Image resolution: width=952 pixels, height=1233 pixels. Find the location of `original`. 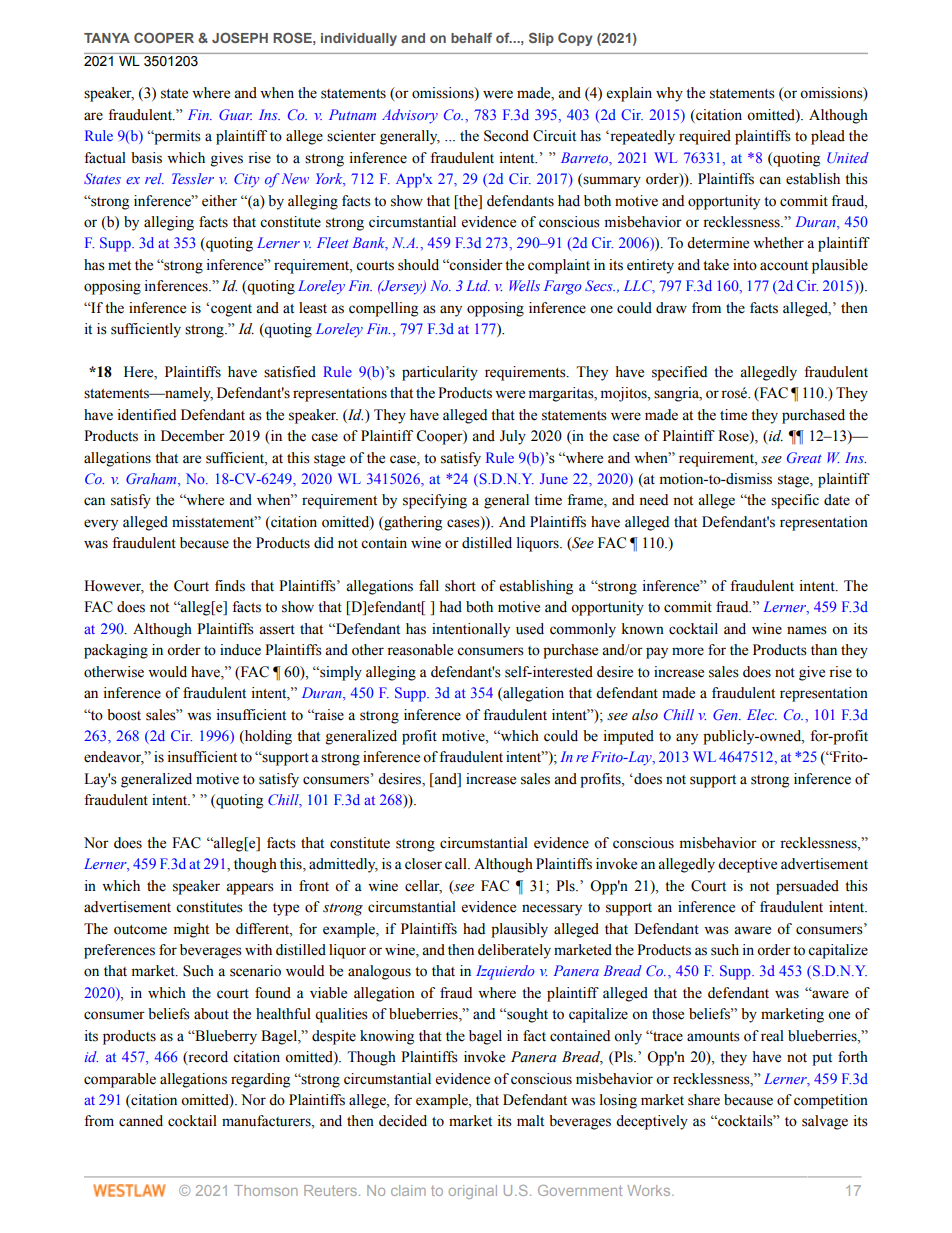

original is located at coordinates (473, 1192).
